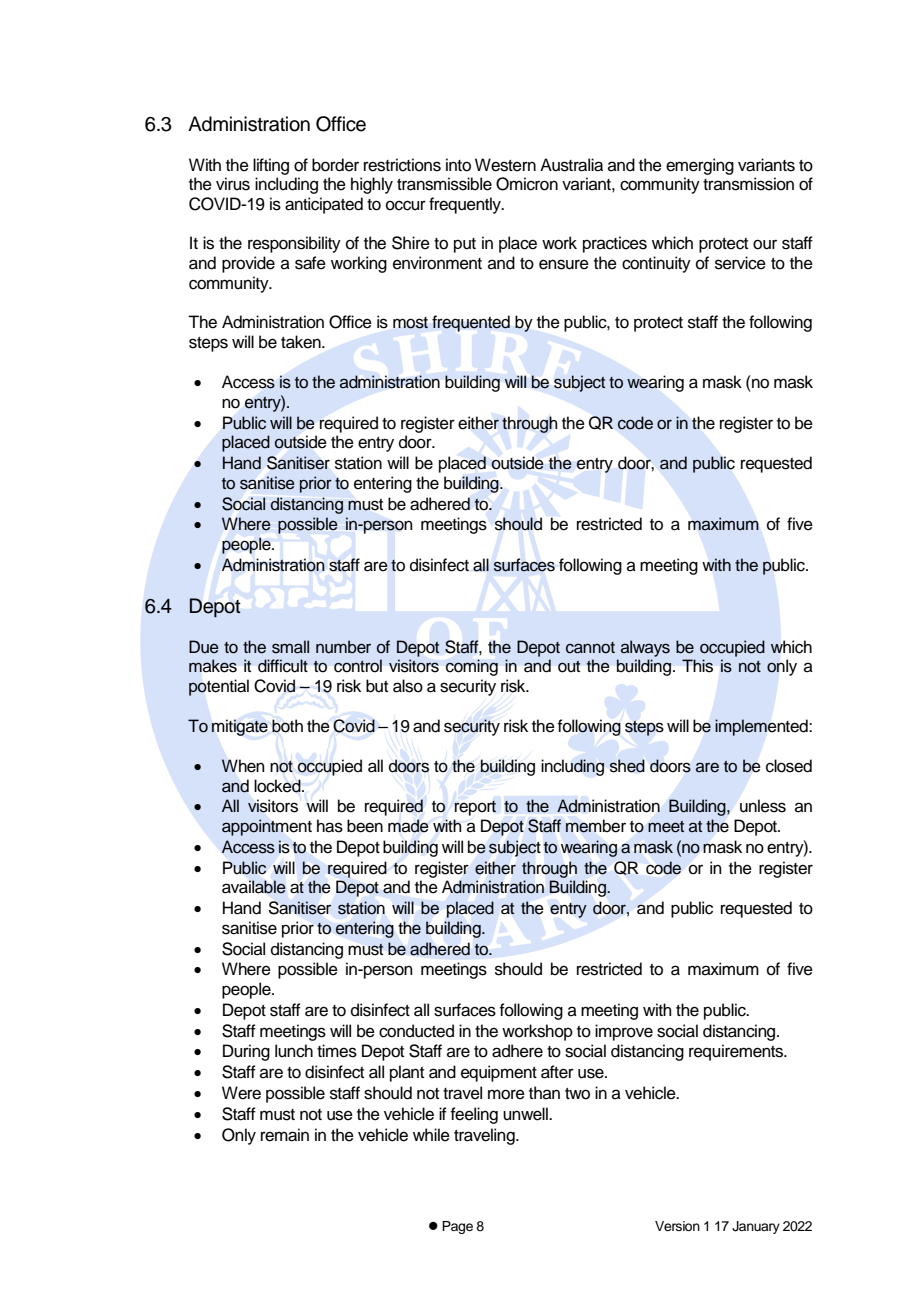 Image resolution: width=924 pixels, height=1308 pixels. Describe the element at coordinates (466, 205) in the image. I see `frequently` at that location.
